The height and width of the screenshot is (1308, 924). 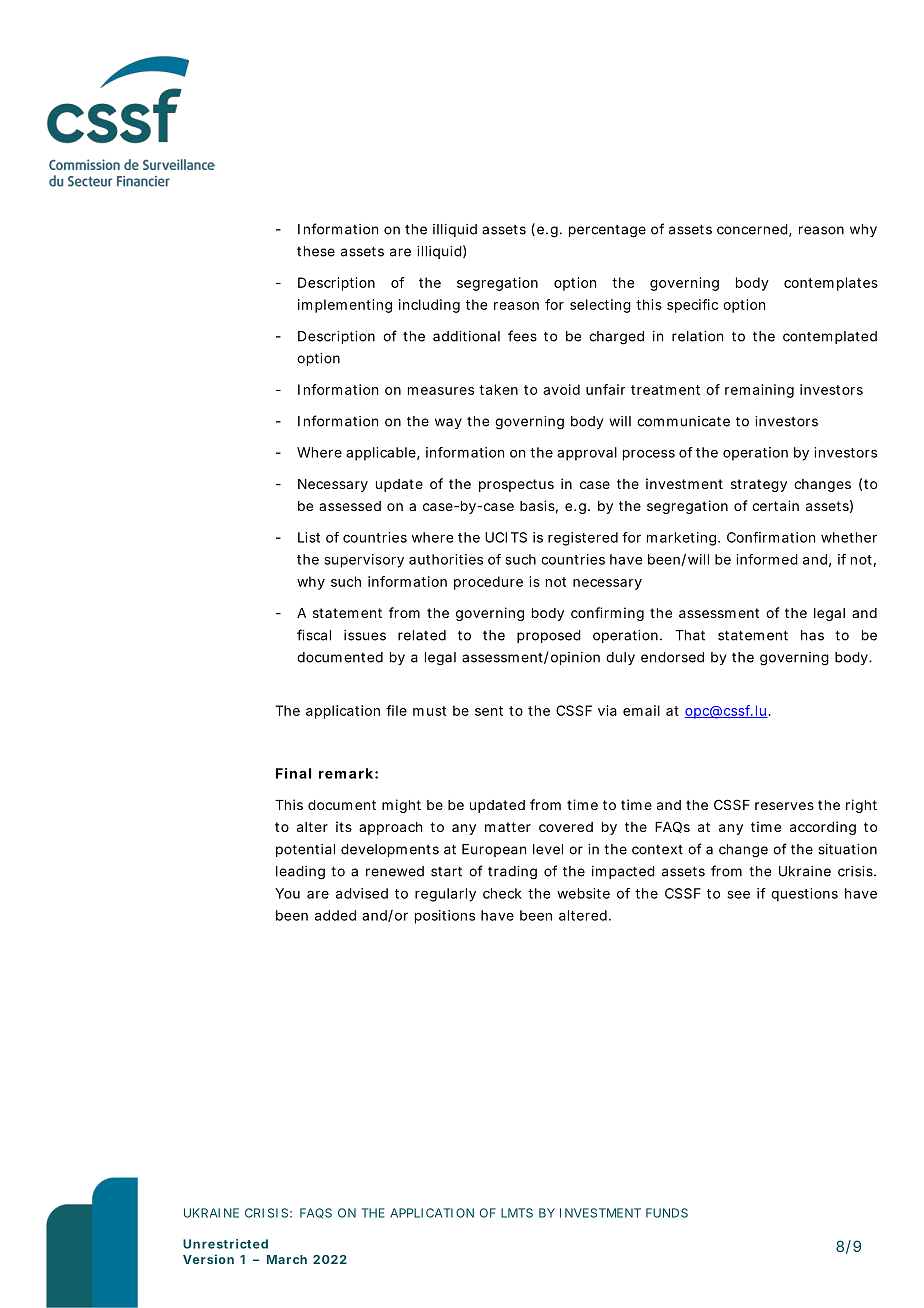 I want to click on percentage, so click(x=607, y=231).
